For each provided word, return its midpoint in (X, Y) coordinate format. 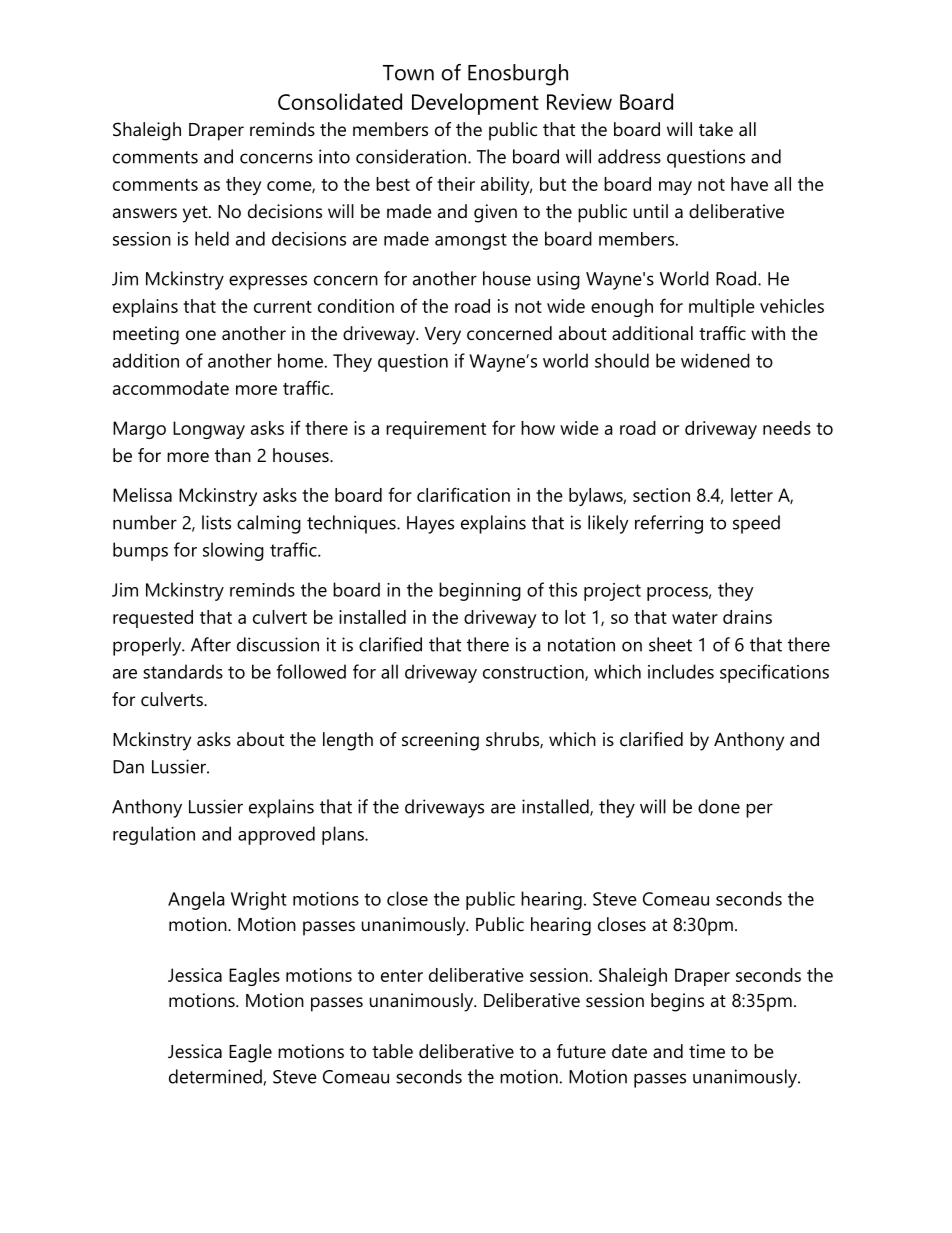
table (392, 1051)
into (334, 156)
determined (216, 1077)
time (707, 1051)
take (716, 129)
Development (475, 104)
